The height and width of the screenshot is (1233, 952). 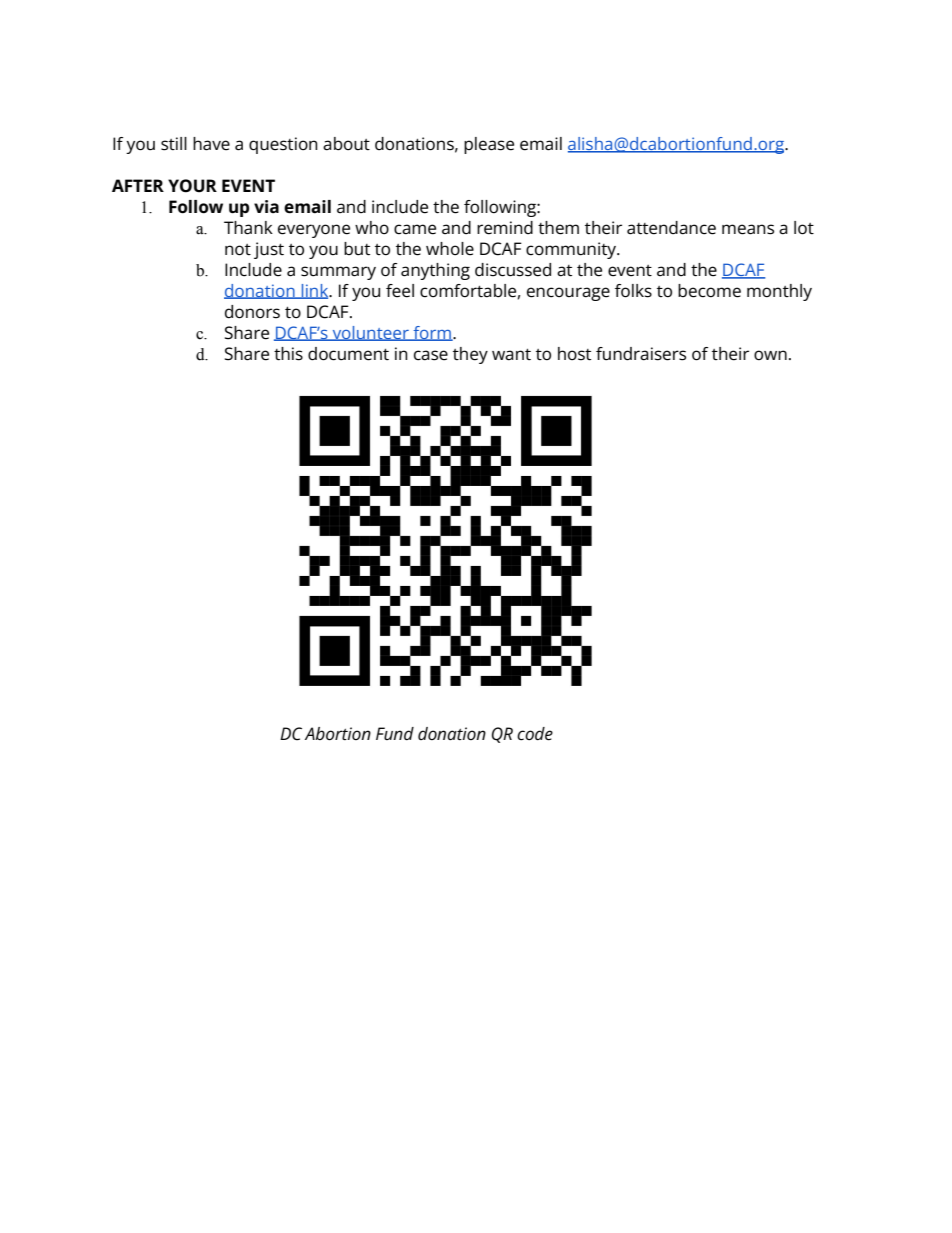 I want to click on form, so click(x=432, y=333).
